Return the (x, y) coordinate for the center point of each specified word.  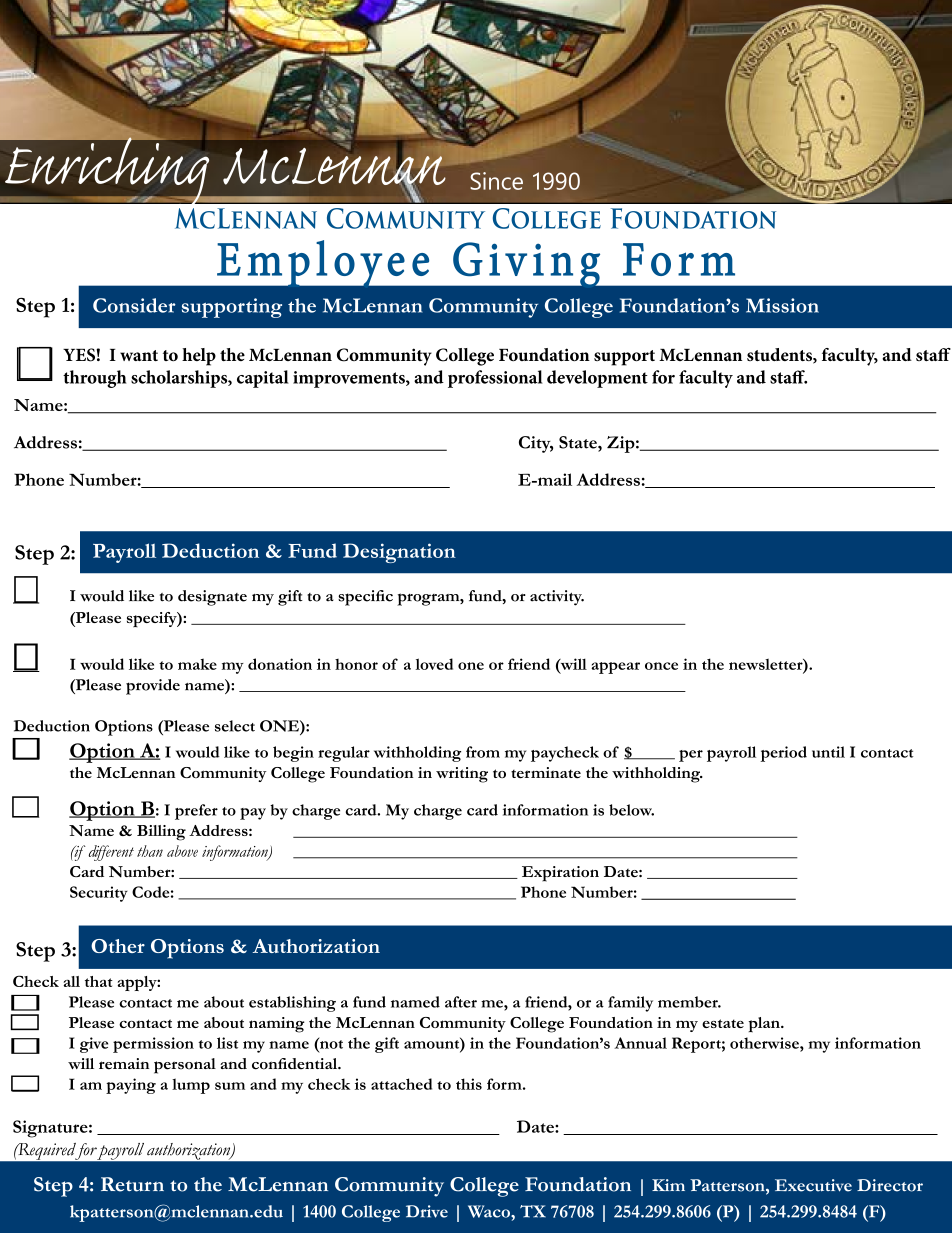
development (597, 379)
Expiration (560, 874)
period (783, 754)
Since (496, 181)
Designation (399, 553)
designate (212, 598)
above (182, 851)
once (661, 666)
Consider (134, 305)
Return (132, 1184)
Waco (490, 1211)
